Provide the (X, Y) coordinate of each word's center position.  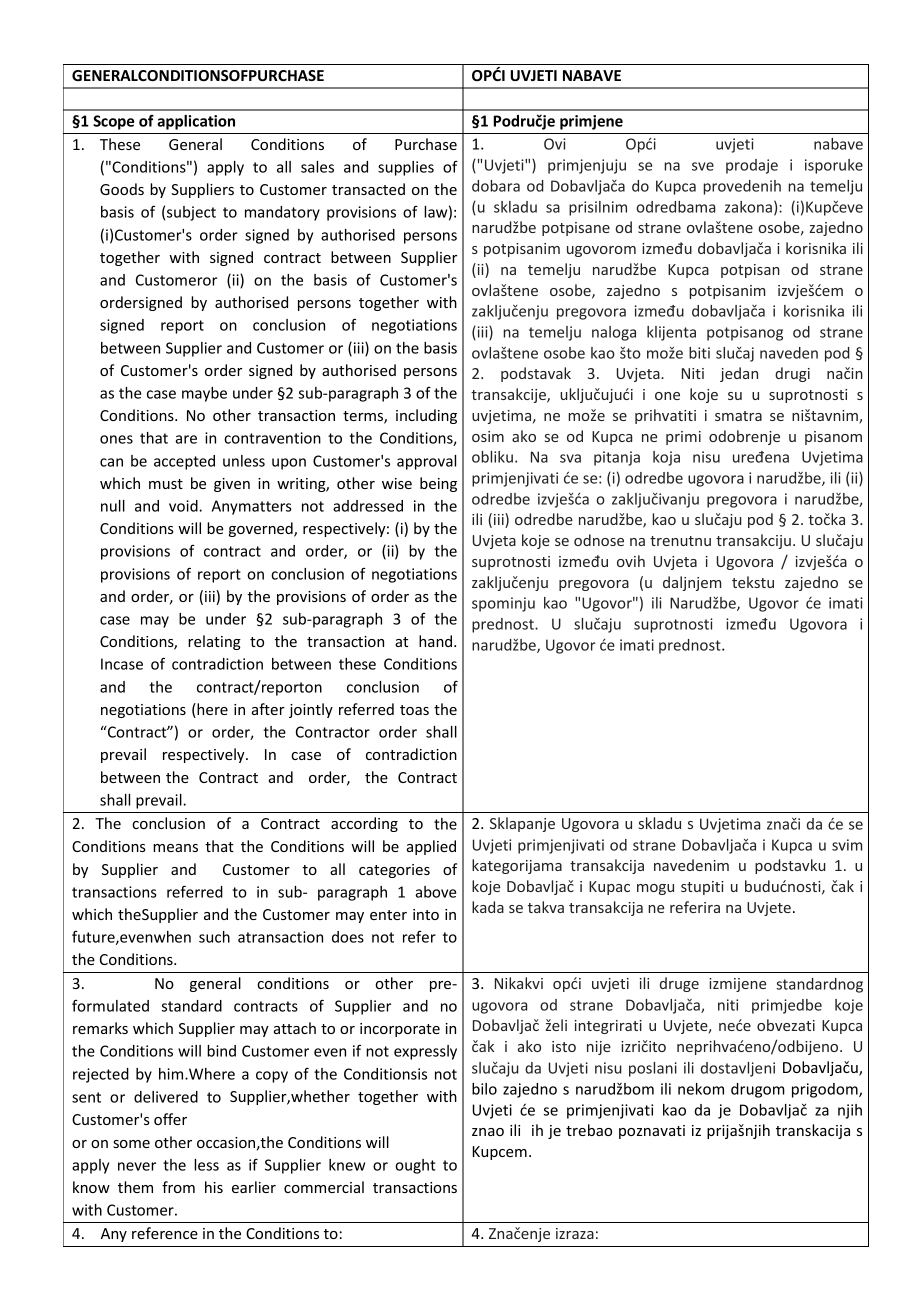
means (175, 848)
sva (570, 458)
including (426, 416)
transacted (368, 189)
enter (388, 915)
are (186, 439)
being (438, 484)
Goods (122, 189)
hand (435, 641)
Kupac (609, 888)
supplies (406, 168)
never (137, 1166)
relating (214, 642)
